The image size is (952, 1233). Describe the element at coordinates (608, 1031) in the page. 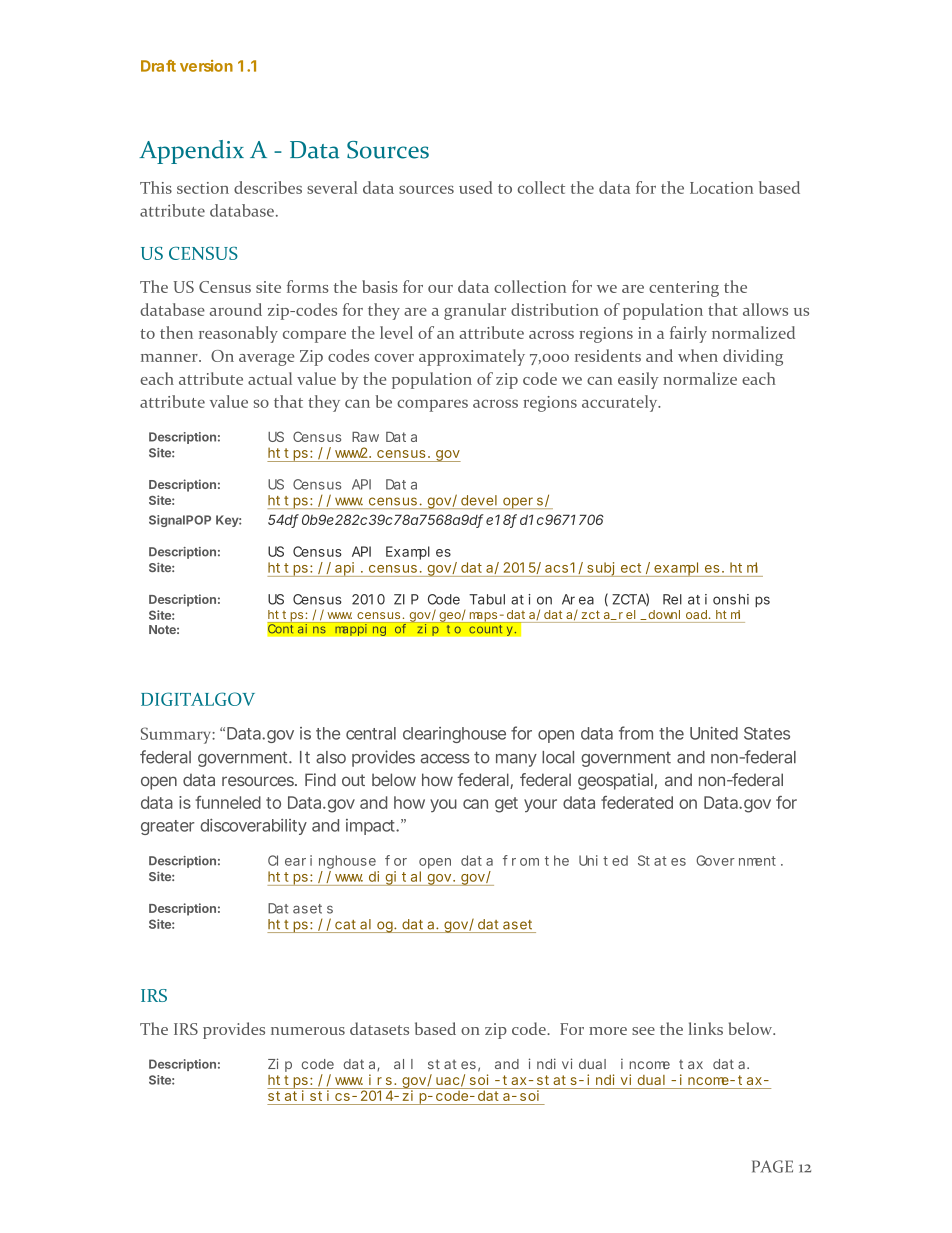

I see `more` at that location.
